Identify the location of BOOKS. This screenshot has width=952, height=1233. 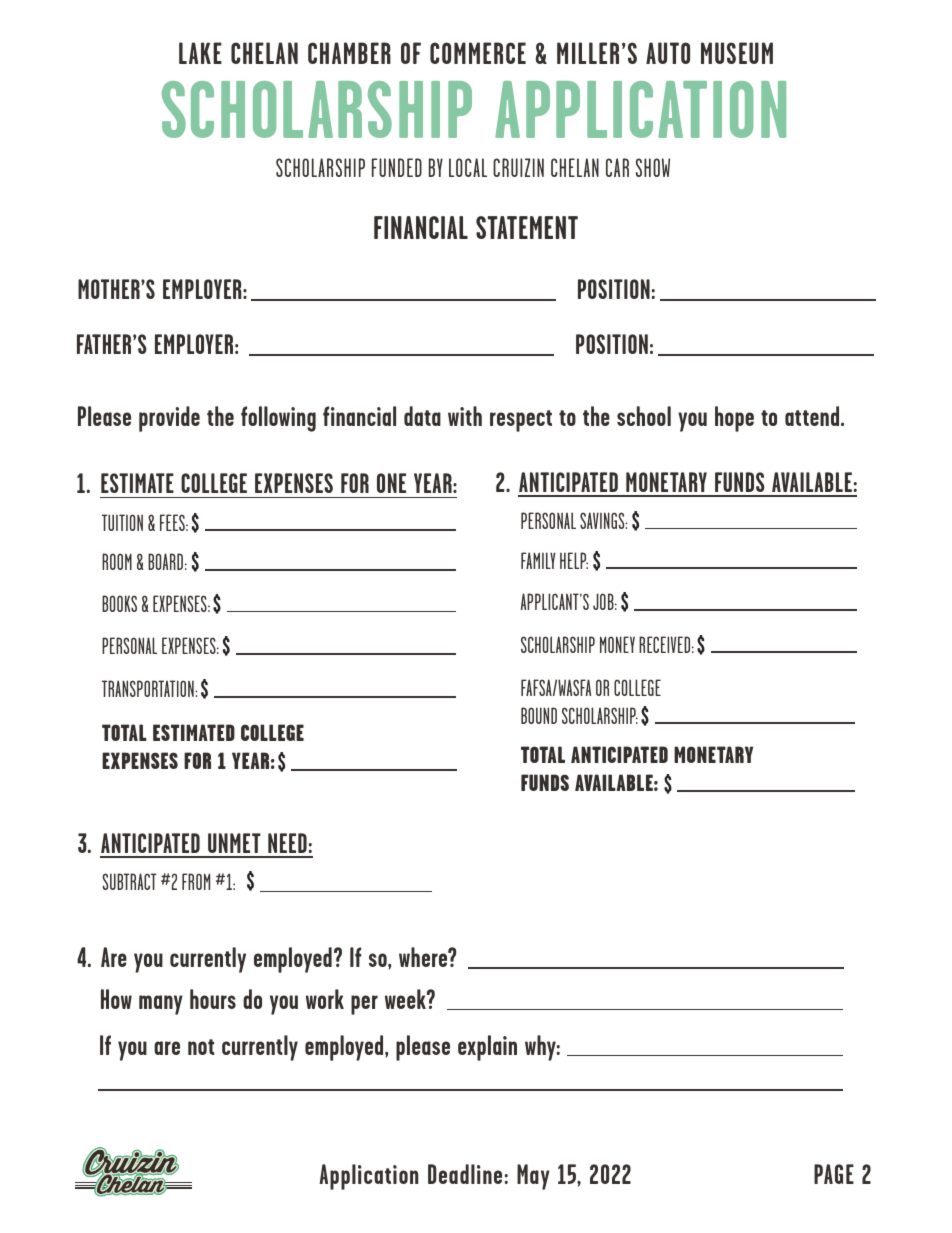
(119, 603).
